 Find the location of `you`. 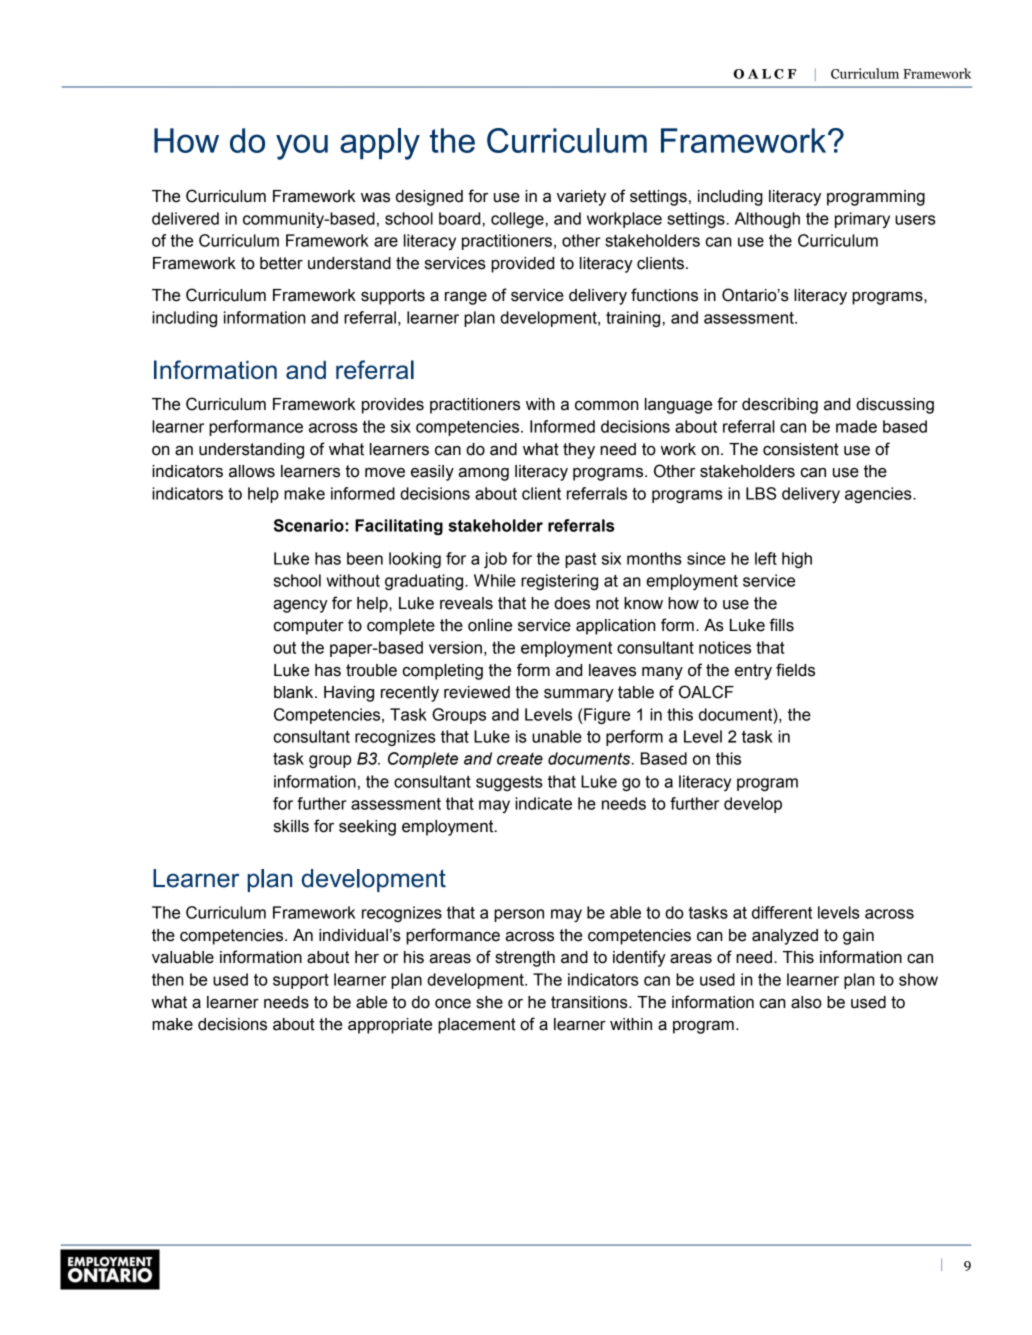

you is located at coordinates (302, 147).
